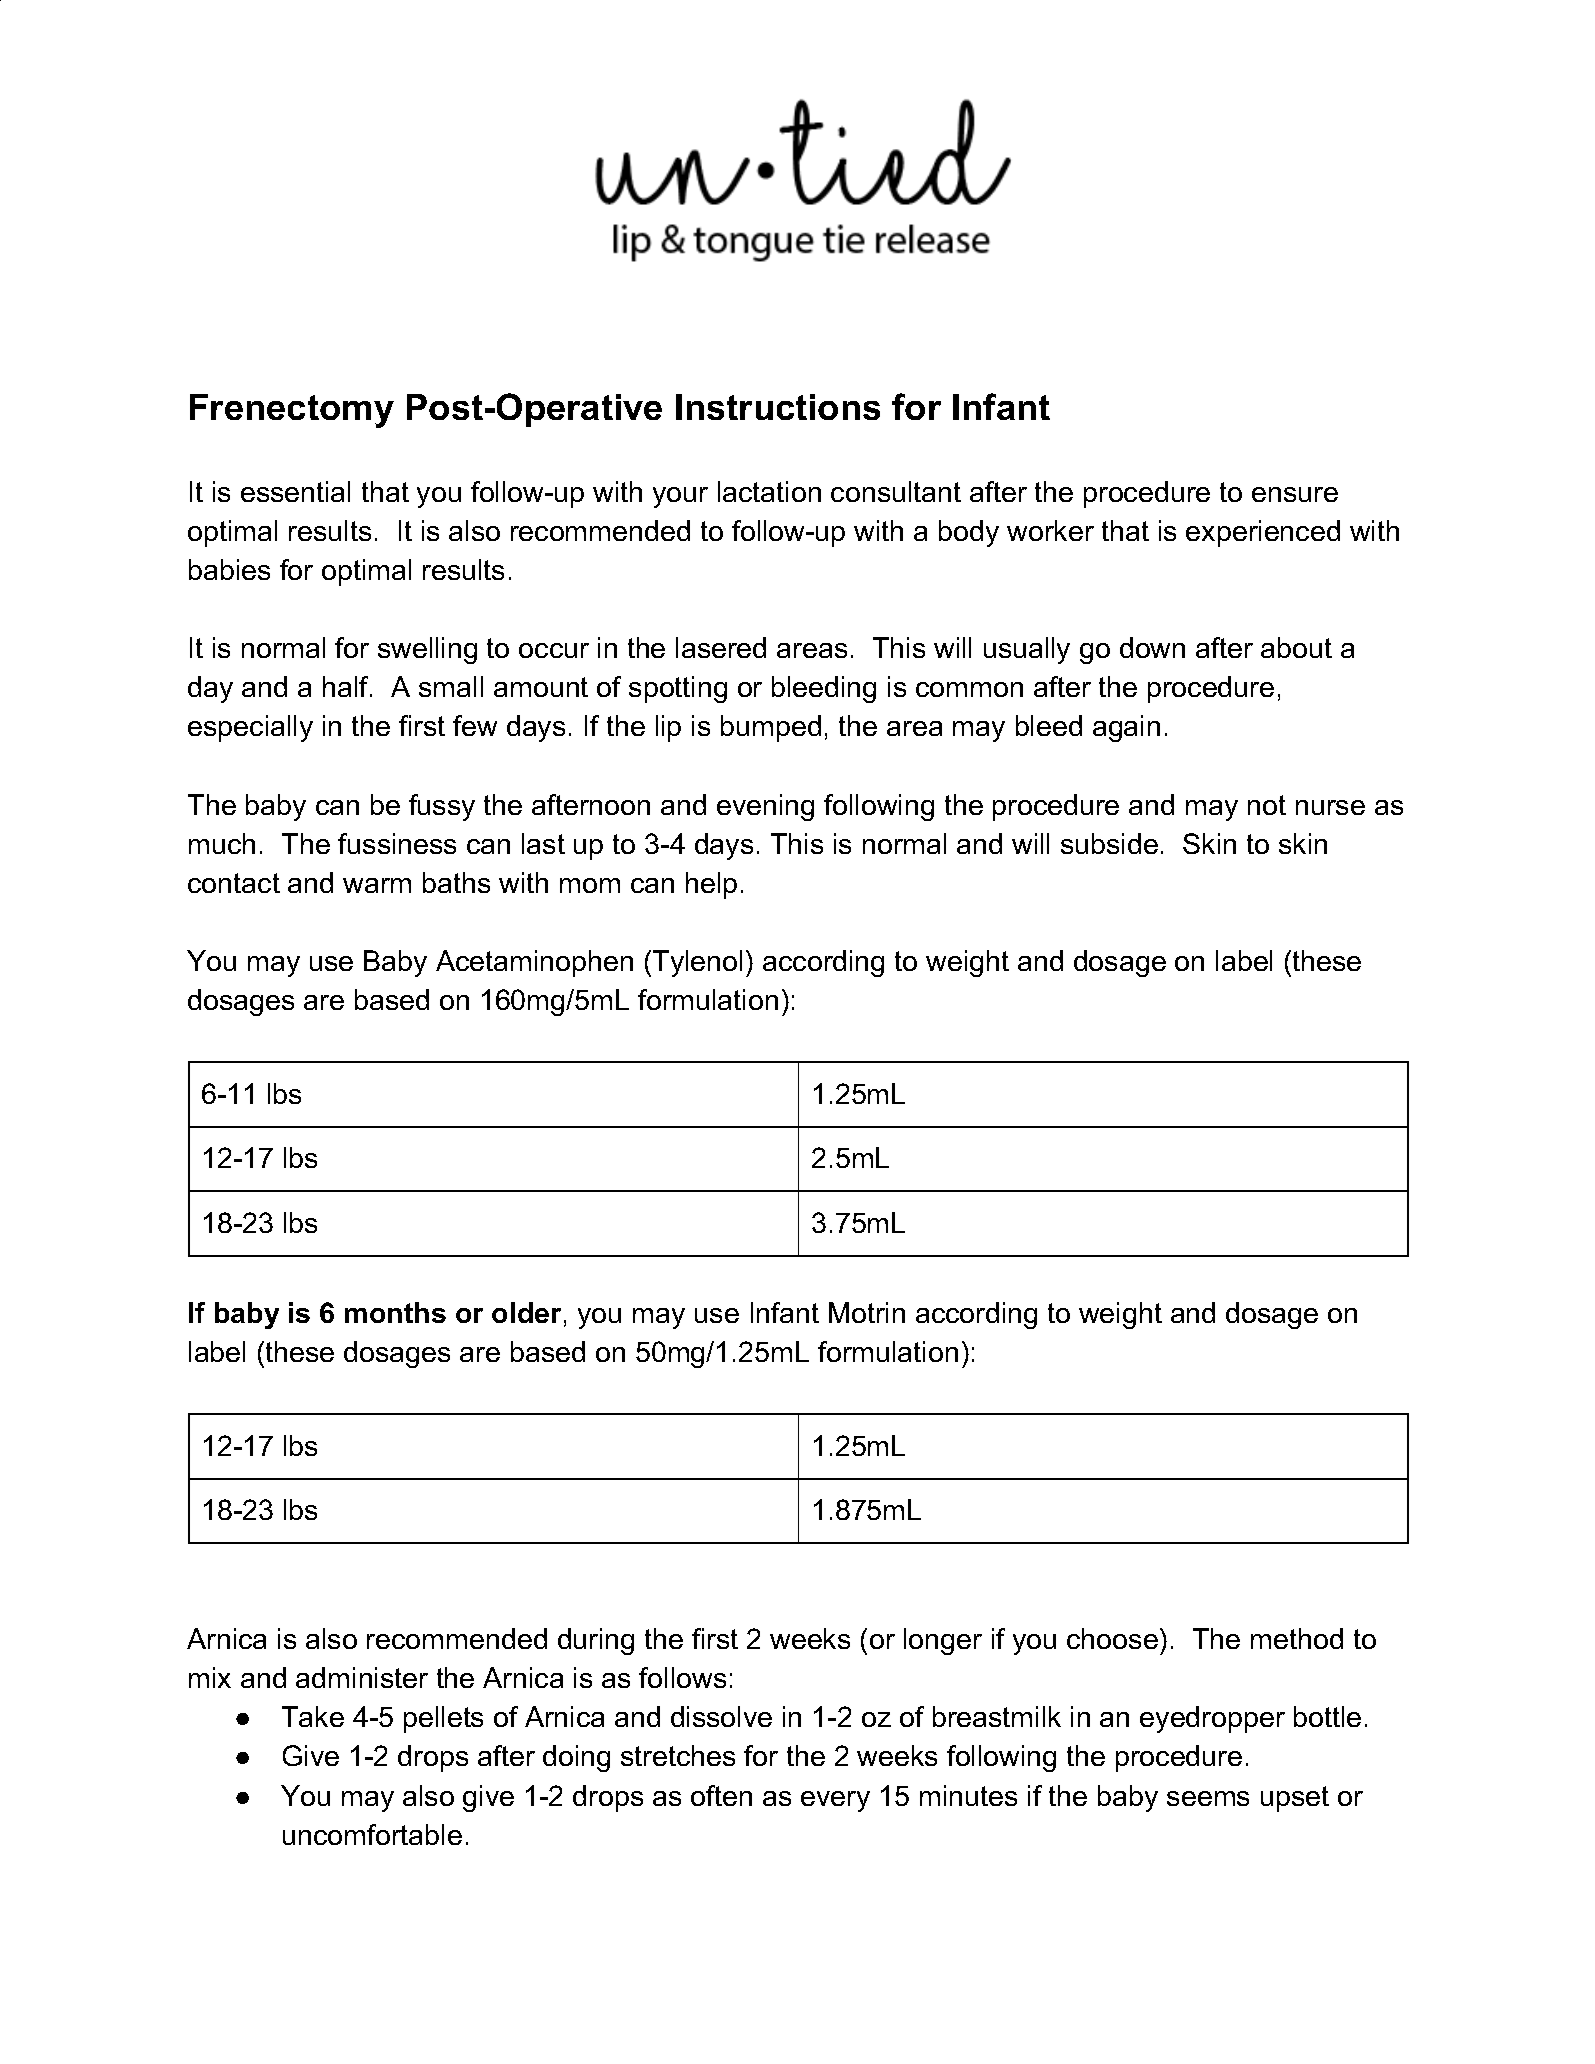  Describe the element at coordinates (867, 1312) in the document. I see `Motrin` at that location.
